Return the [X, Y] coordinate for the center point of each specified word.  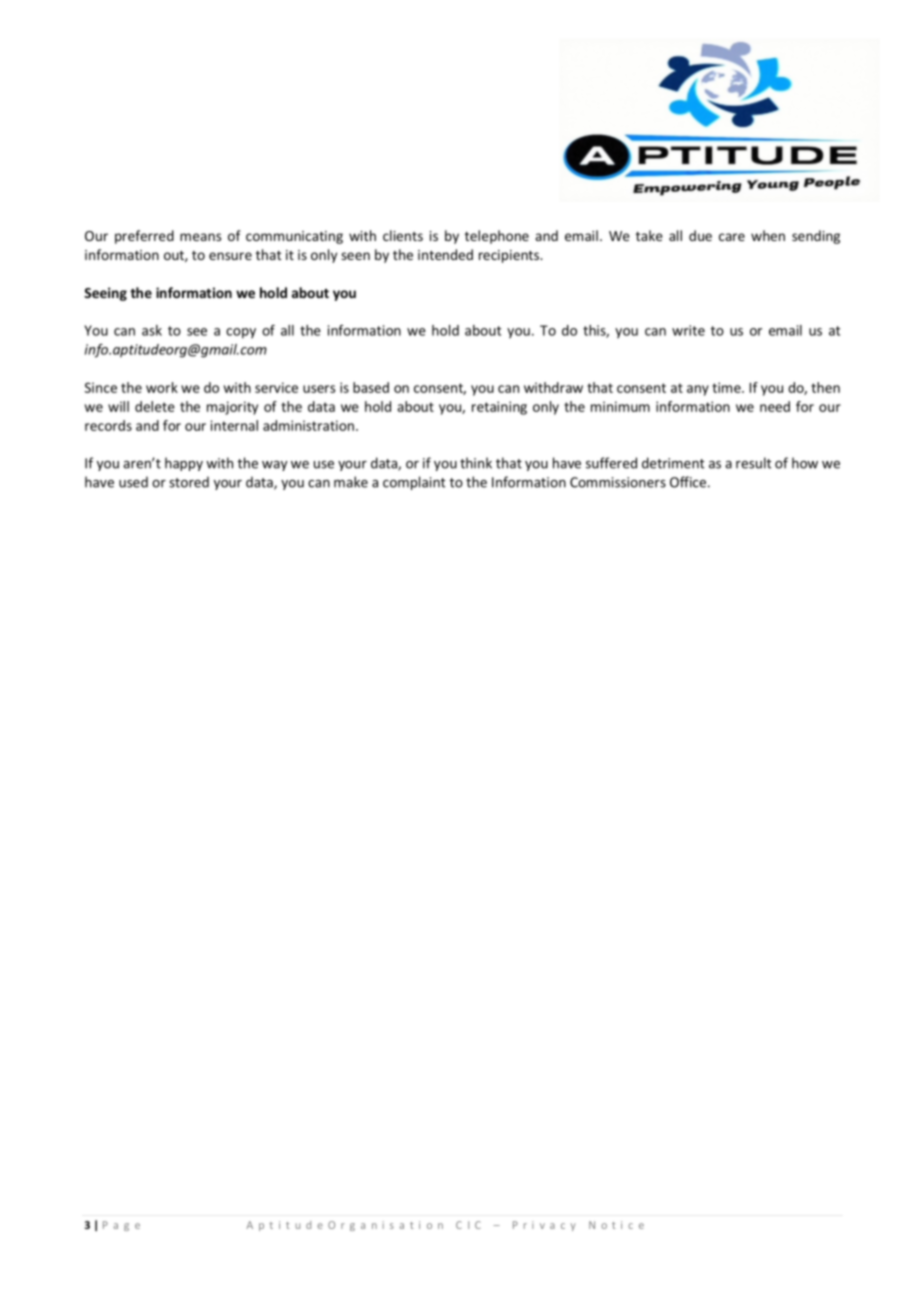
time [727, 387]
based [371, 387]
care [732, 237]
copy [241, 333]
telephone [497, 237]
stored [189, 482]
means [200, 237]
